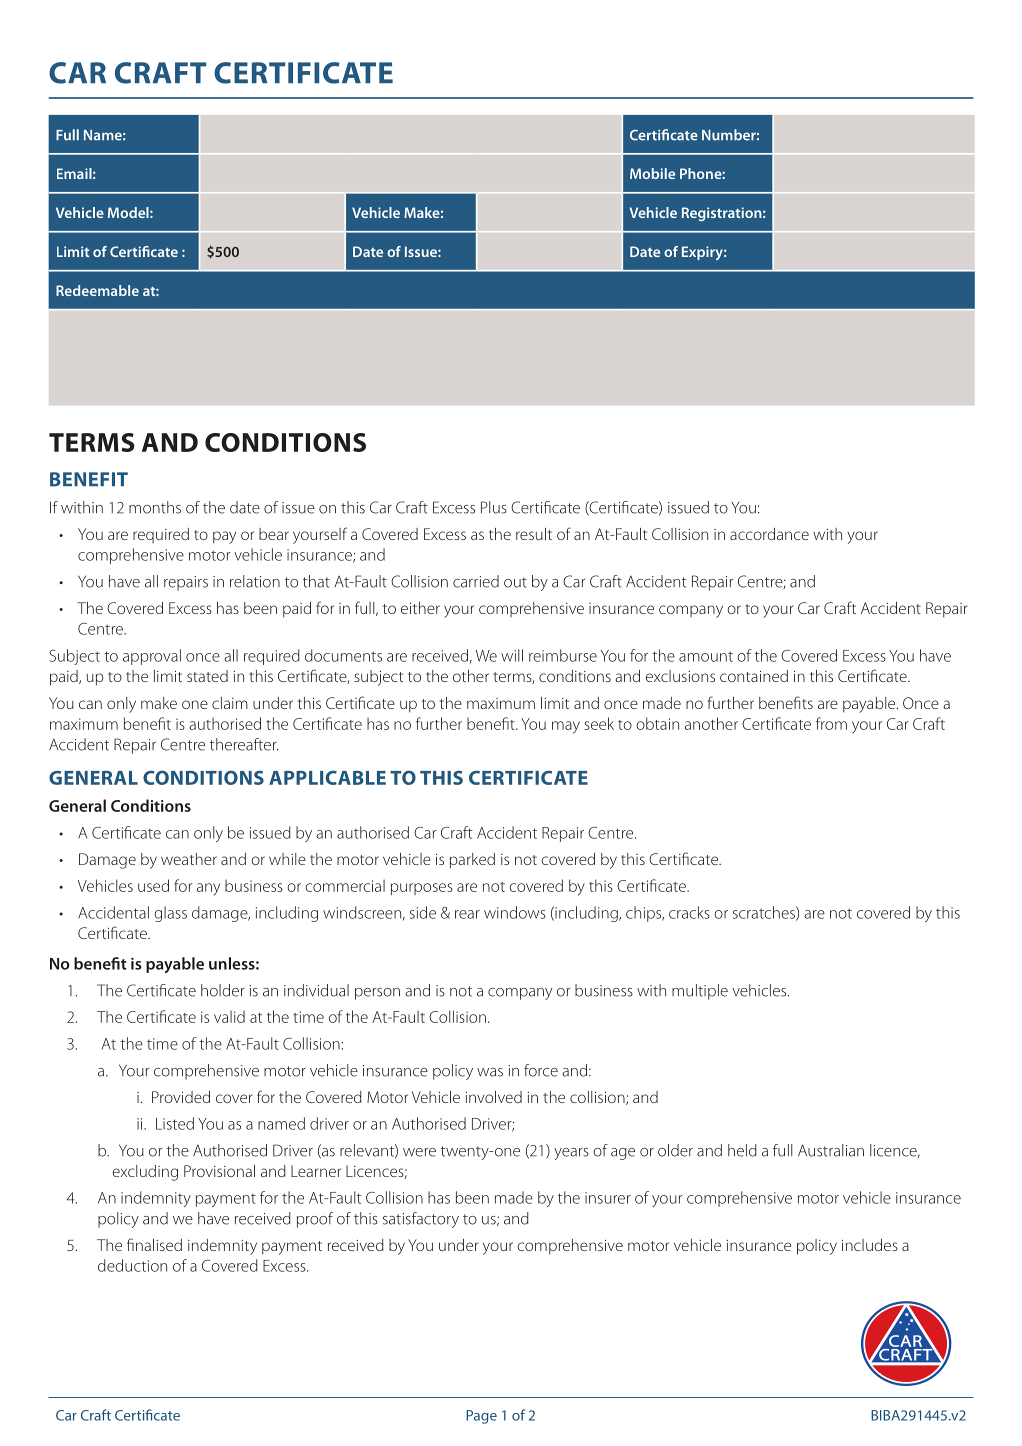 Image resolution: width=1022 pixels, height=1446 pixels. What do you see at coordinates (132, 1265) in the document?
I see `deduction` at bounding box center [132, 1265].
